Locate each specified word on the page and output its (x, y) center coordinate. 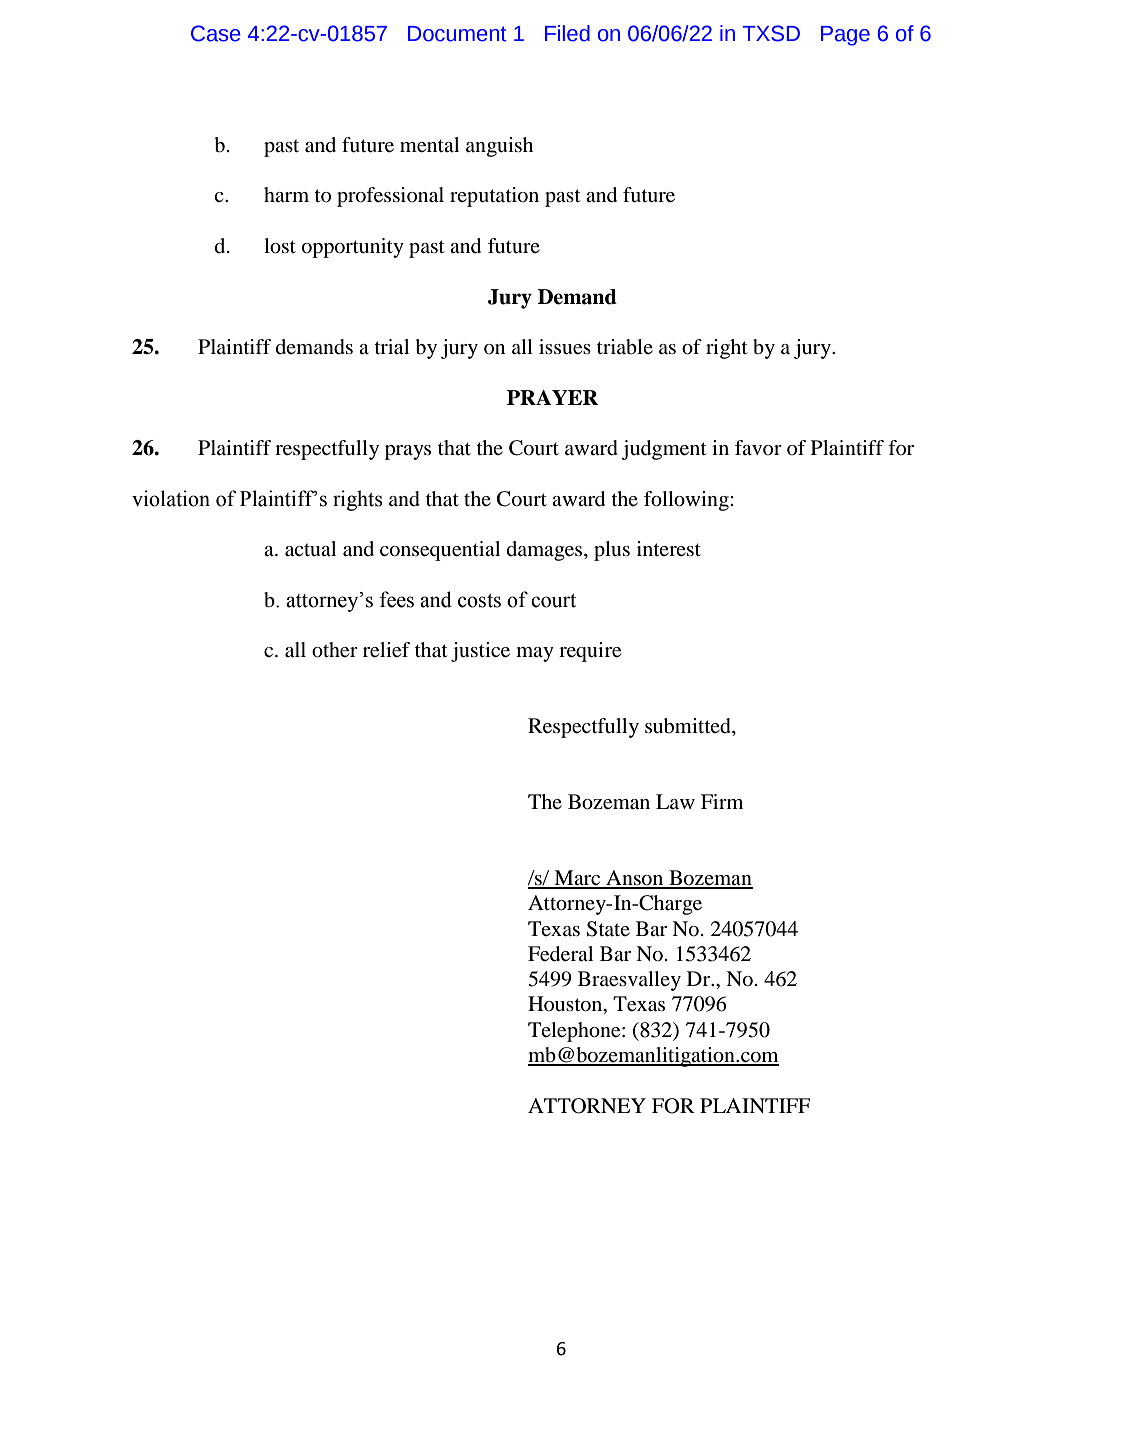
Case (216, 33)
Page (845, 36)
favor (758, 447)
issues (565, 347)
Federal (560, 954)
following (687, 501)
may (535, 654)
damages (546, 551)
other (335, 650)
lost (280, 246)
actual (310, 549)
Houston (566, 1005)
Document (457, 34)
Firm (722, 801)
